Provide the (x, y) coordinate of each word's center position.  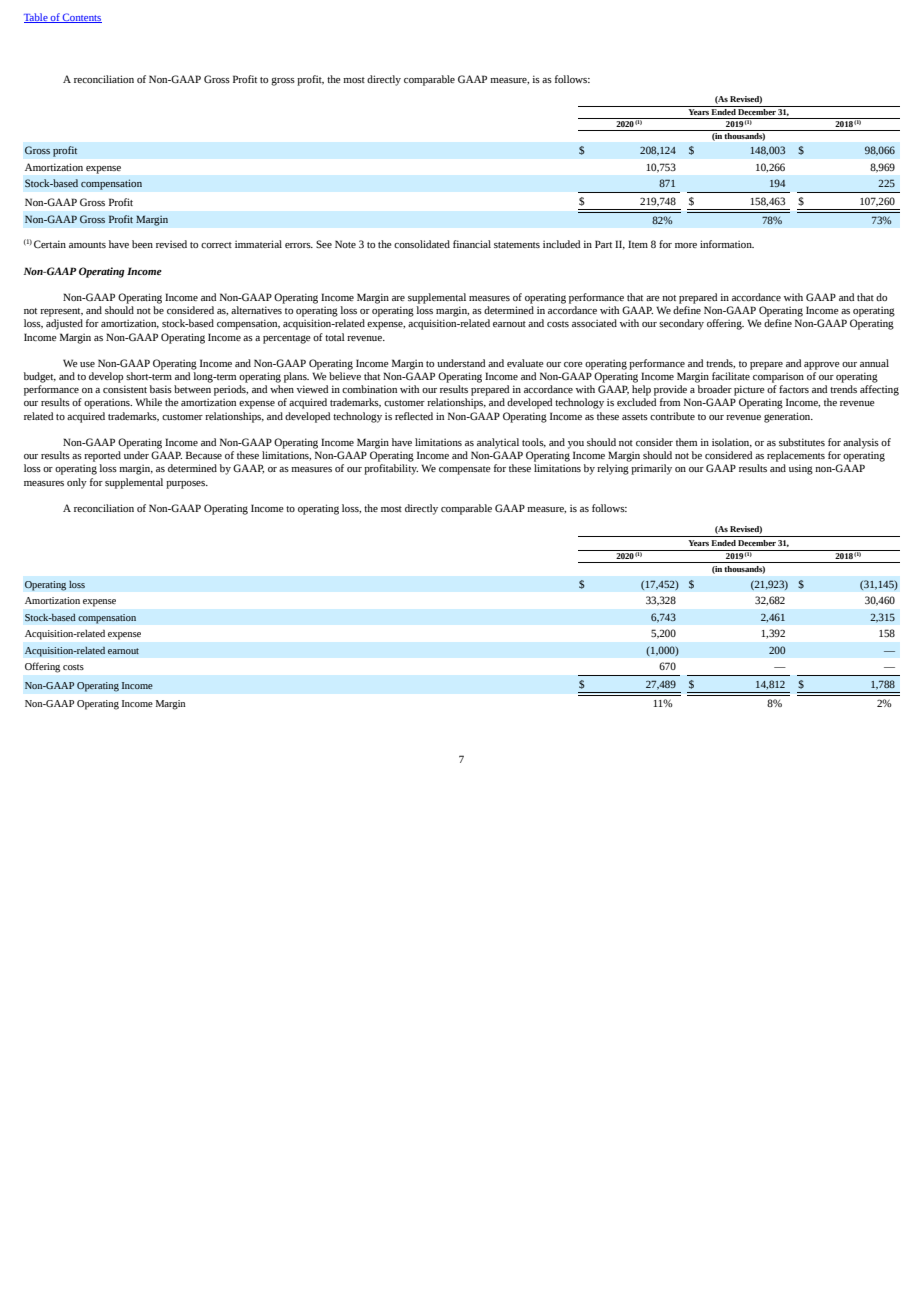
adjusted (64, 324)
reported (102, 456)
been (142, 244)
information (727, 244)
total (335, 337)
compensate (465, 470)
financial (472, 244)
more (686, 245)
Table (37, 18)
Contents (81, 18)
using (801, 469)
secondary (681, 324)
